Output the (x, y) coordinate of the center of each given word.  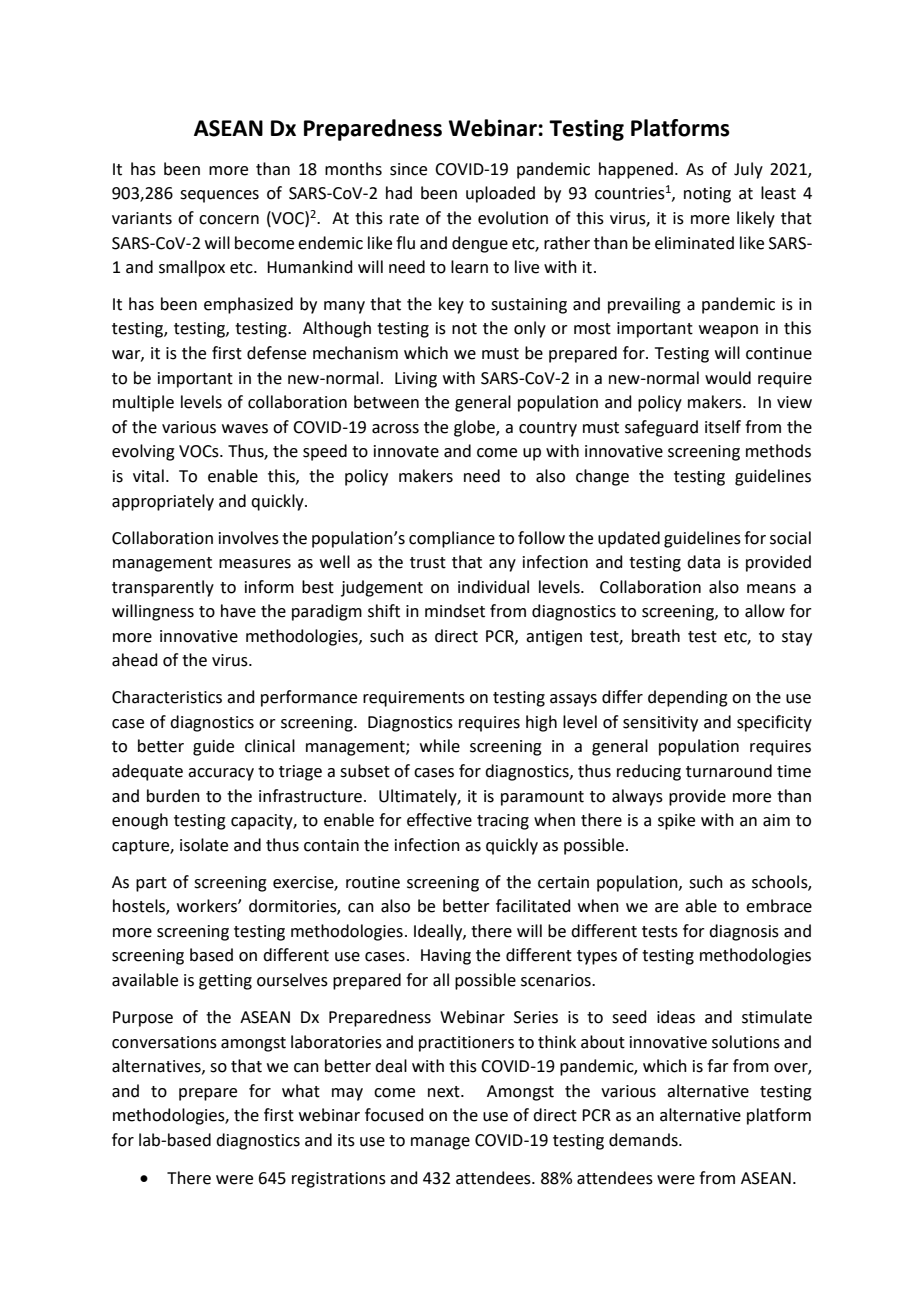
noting (707, 195)
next (445, 1092)
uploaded (500, 194)
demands (644, 1140)
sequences (219, 196)
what (301, 1091)
